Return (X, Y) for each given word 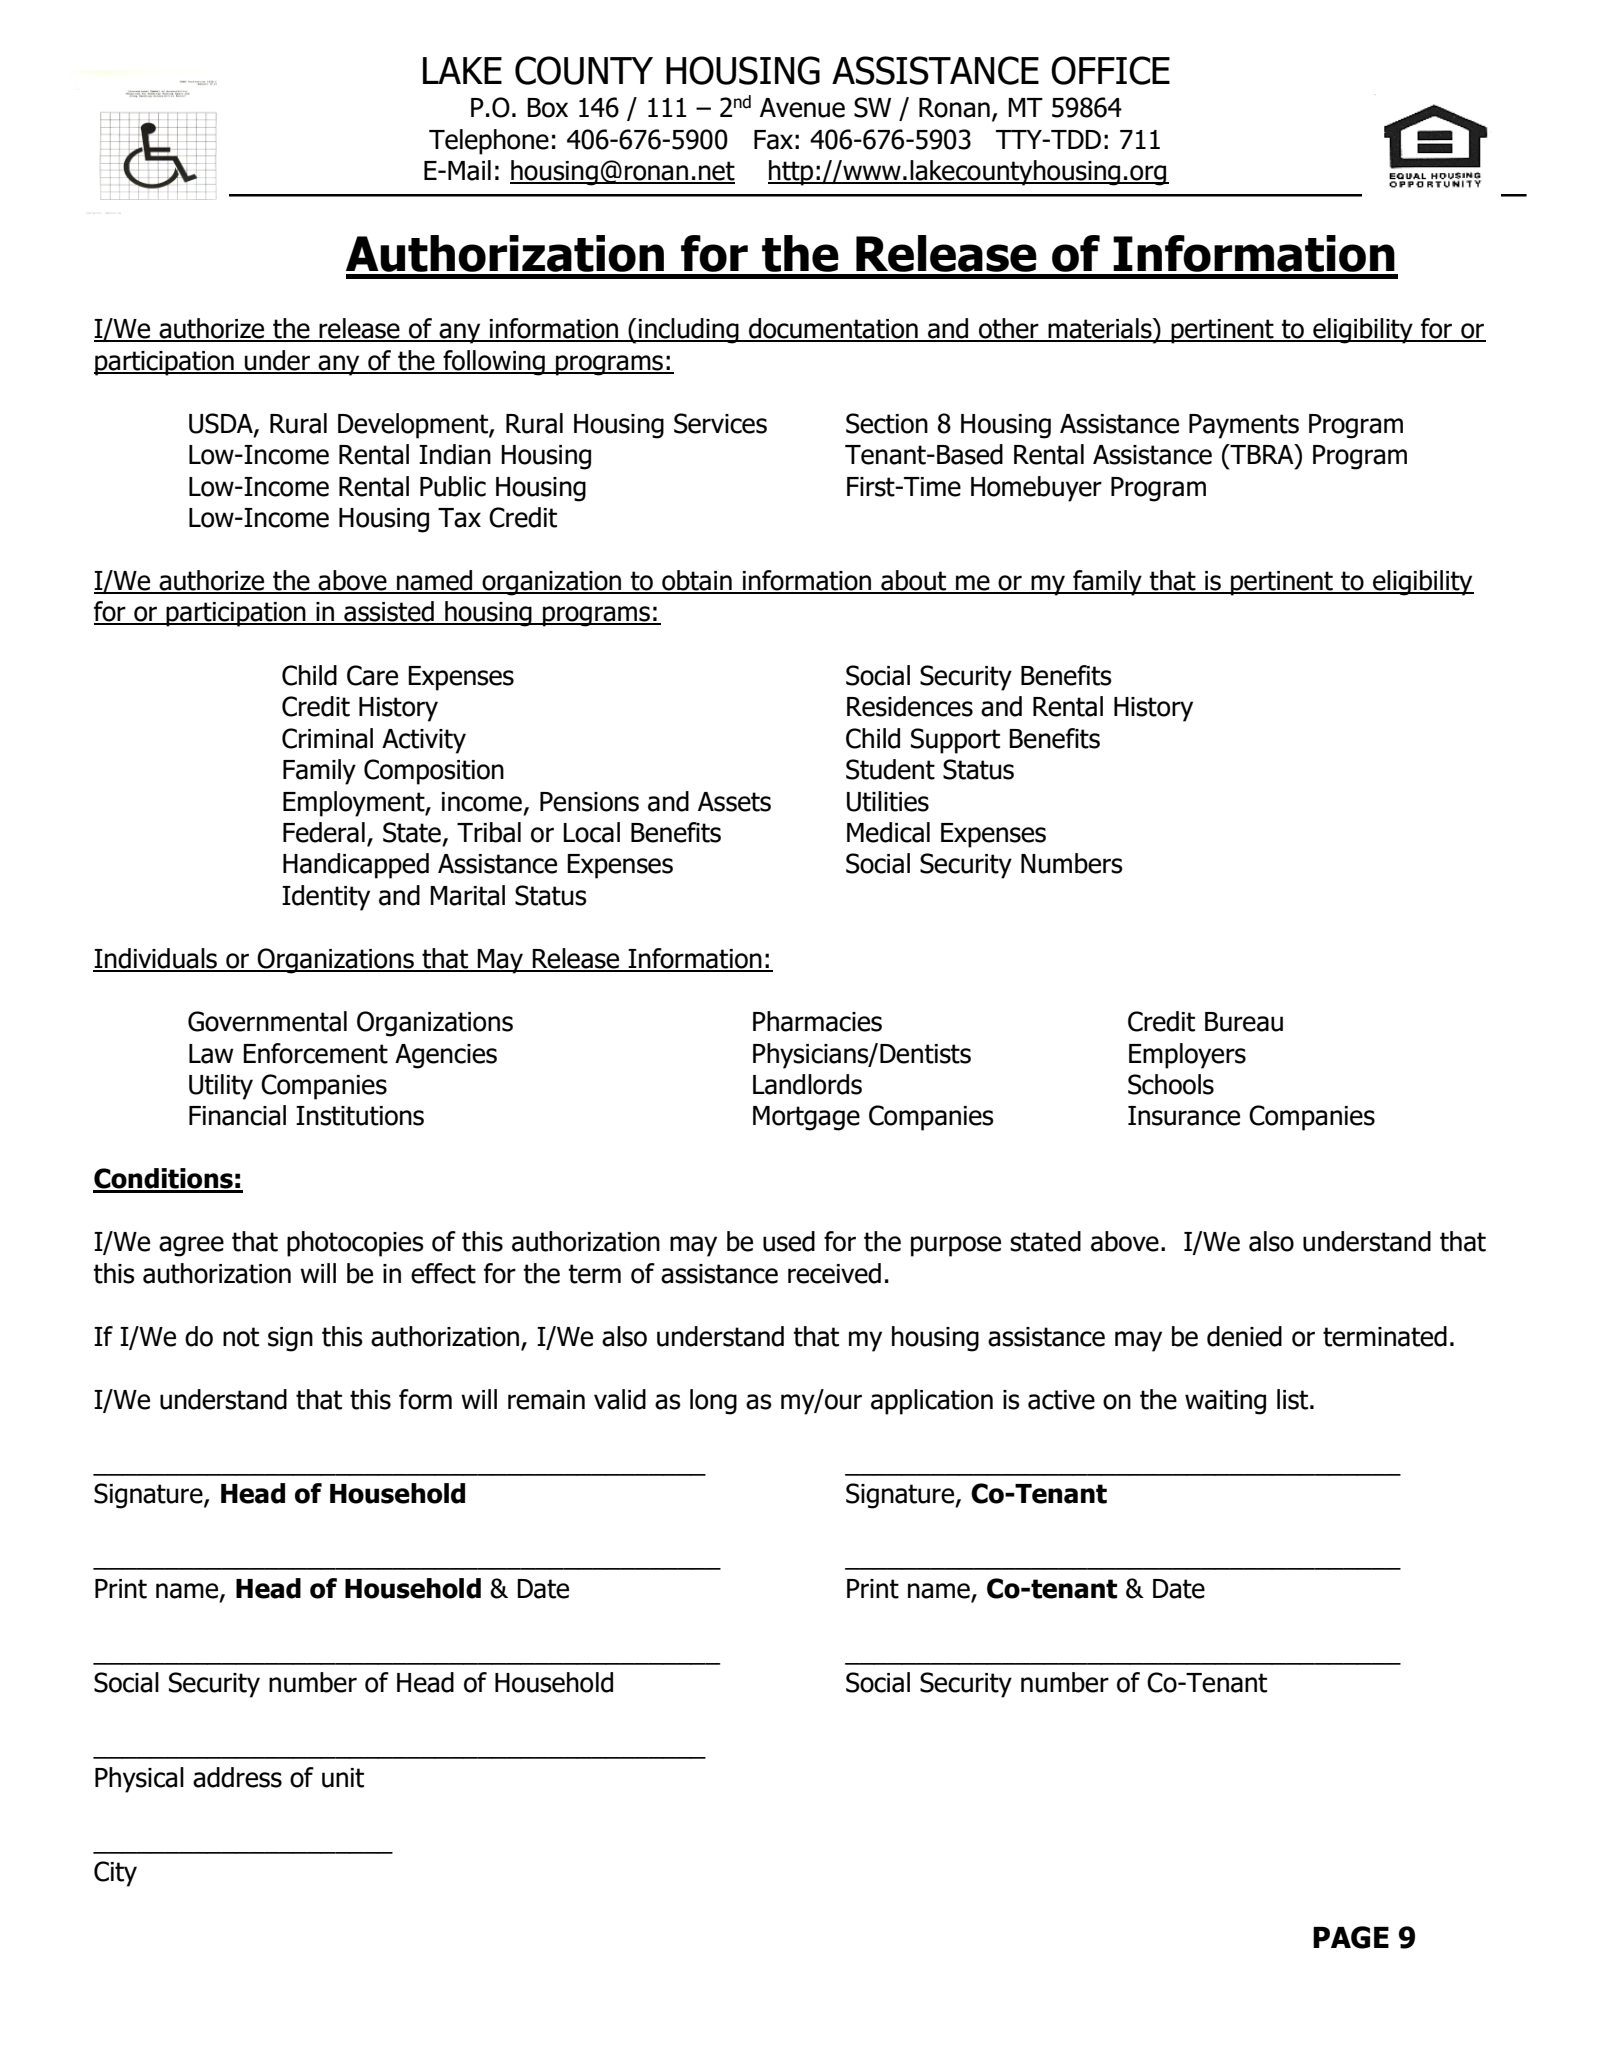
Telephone (489, 142)
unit (343, 1778)
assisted (389, 612)
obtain (697, 581)
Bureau (1244, 1022)
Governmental (267, 1021)
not (241, 1337)
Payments (1244, 426)
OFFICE (1110, 70)
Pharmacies (817, 1021)
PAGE (1351, 1937)
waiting (1225, 1402)
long (713, 1402)
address (237, 1777)
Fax (773, 140)
